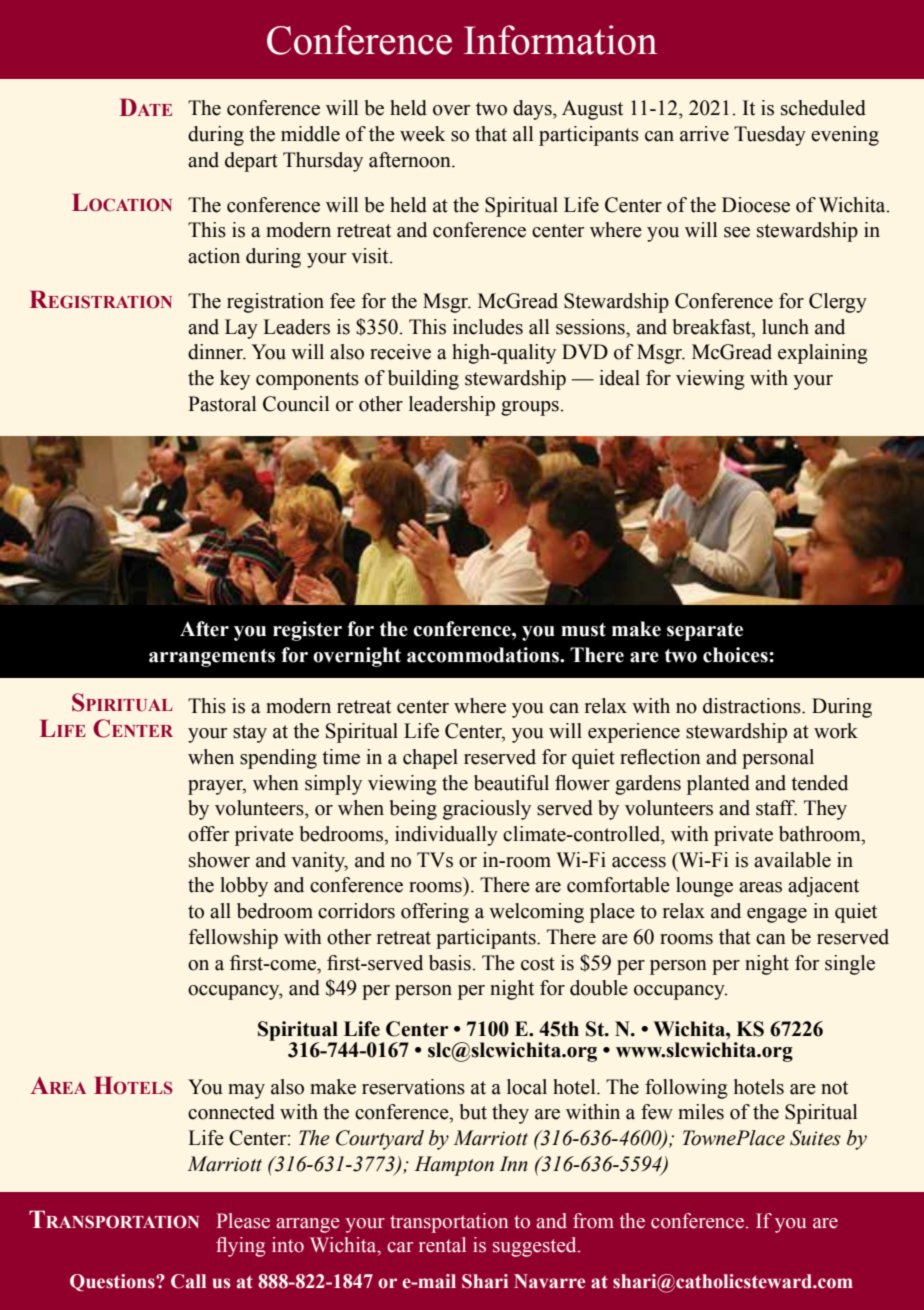  I want to click on Pastoral, so click(222, 404).
